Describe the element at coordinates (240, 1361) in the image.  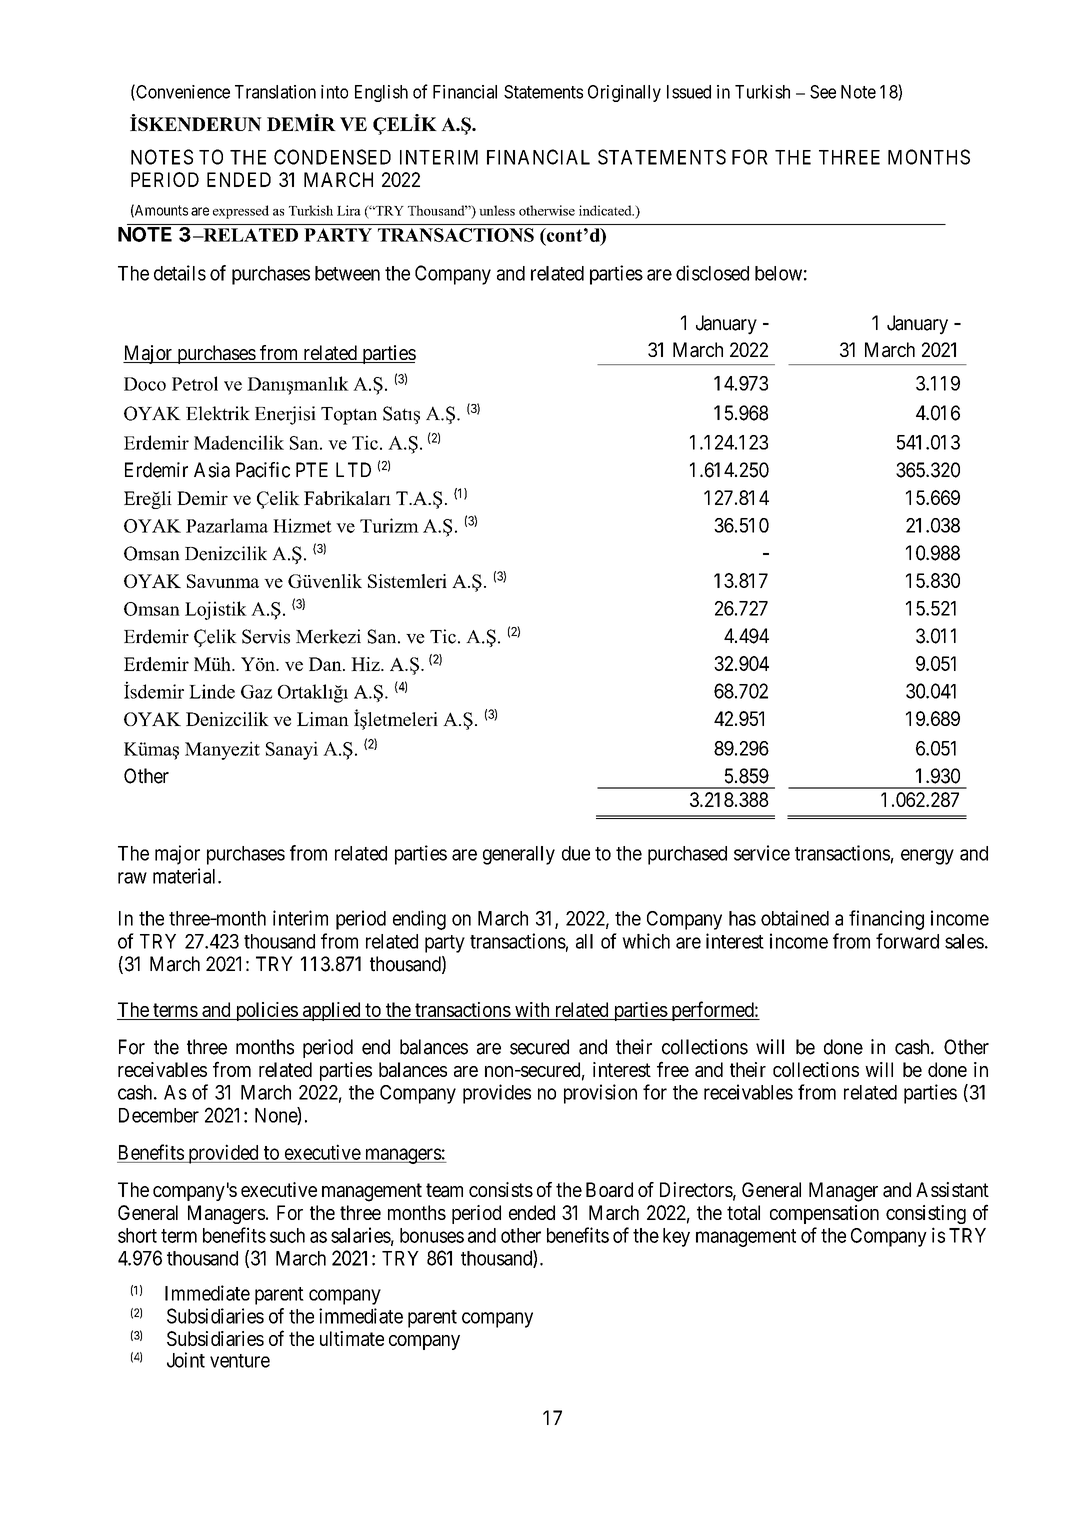
I see `venture` at that location.
